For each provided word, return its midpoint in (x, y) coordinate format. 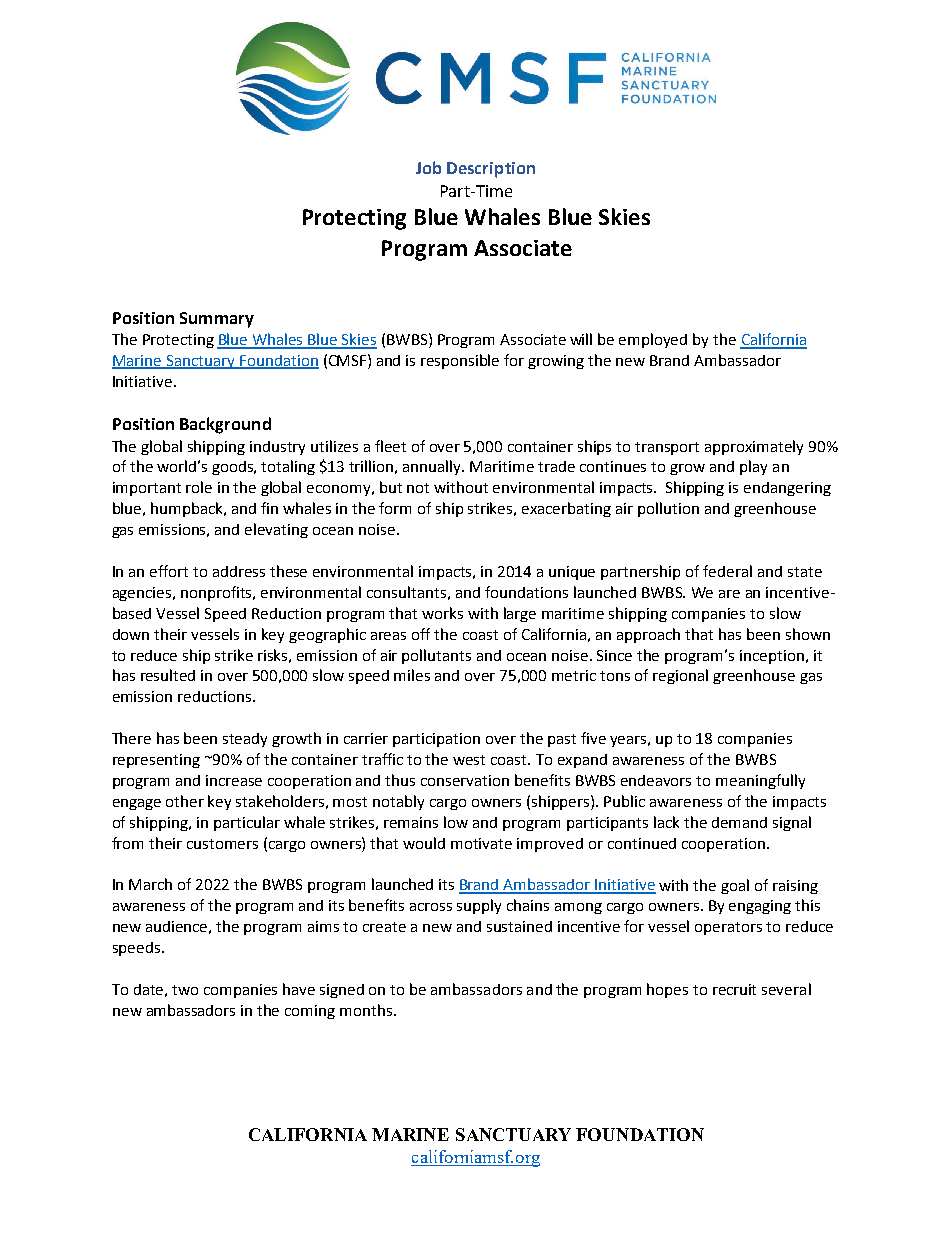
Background (225, 425)
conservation (465, 780)
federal (727, 571)
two (185, 990)
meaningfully (760, 781)
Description (491, 170)
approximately (754, 447)
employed (653, 340)
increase (234, 780)
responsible (460, 361)
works (442, 613)
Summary (217, 320)
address (239, 571)
